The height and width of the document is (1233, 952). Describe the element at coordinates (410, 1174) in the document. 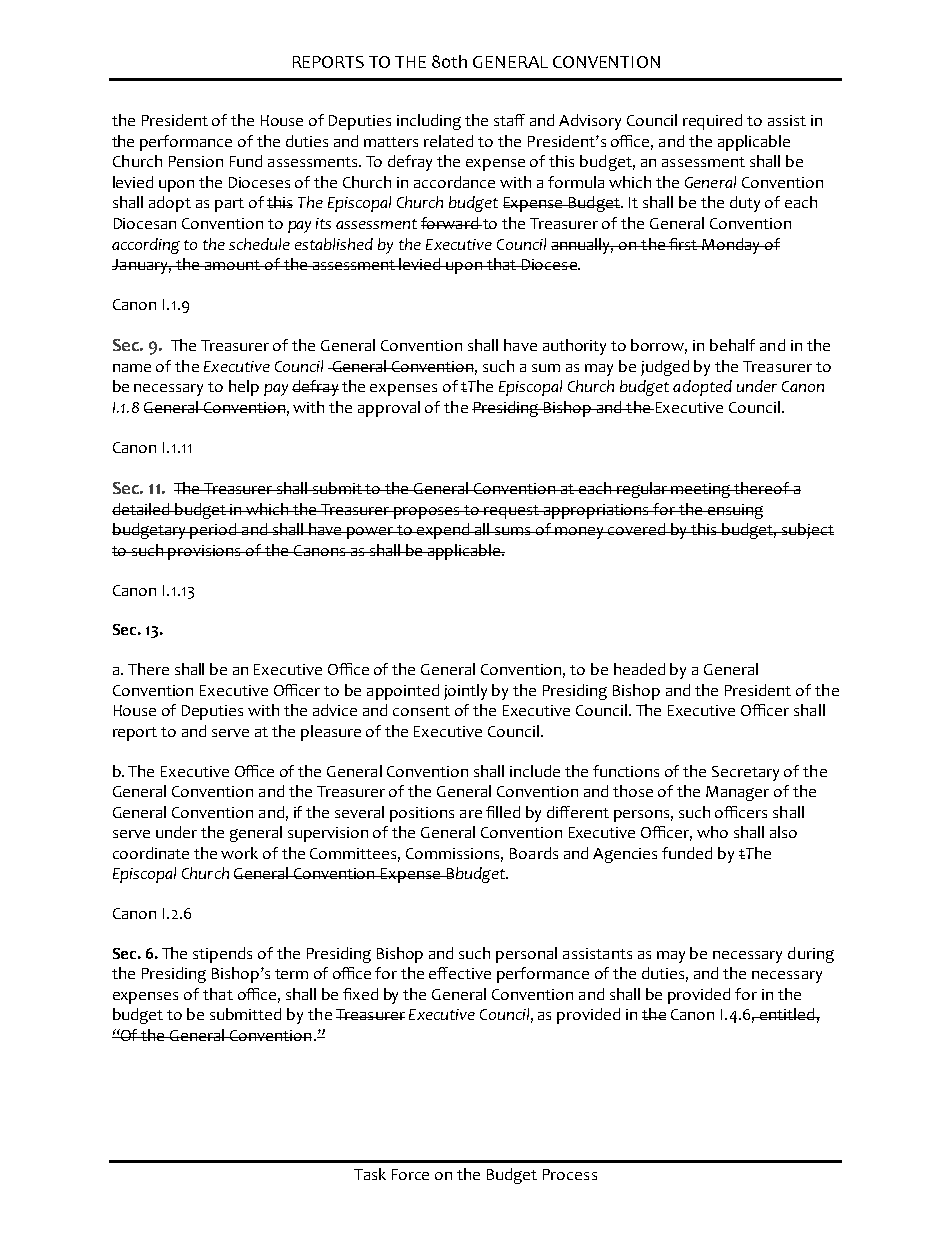

I see `Force` at that location.
